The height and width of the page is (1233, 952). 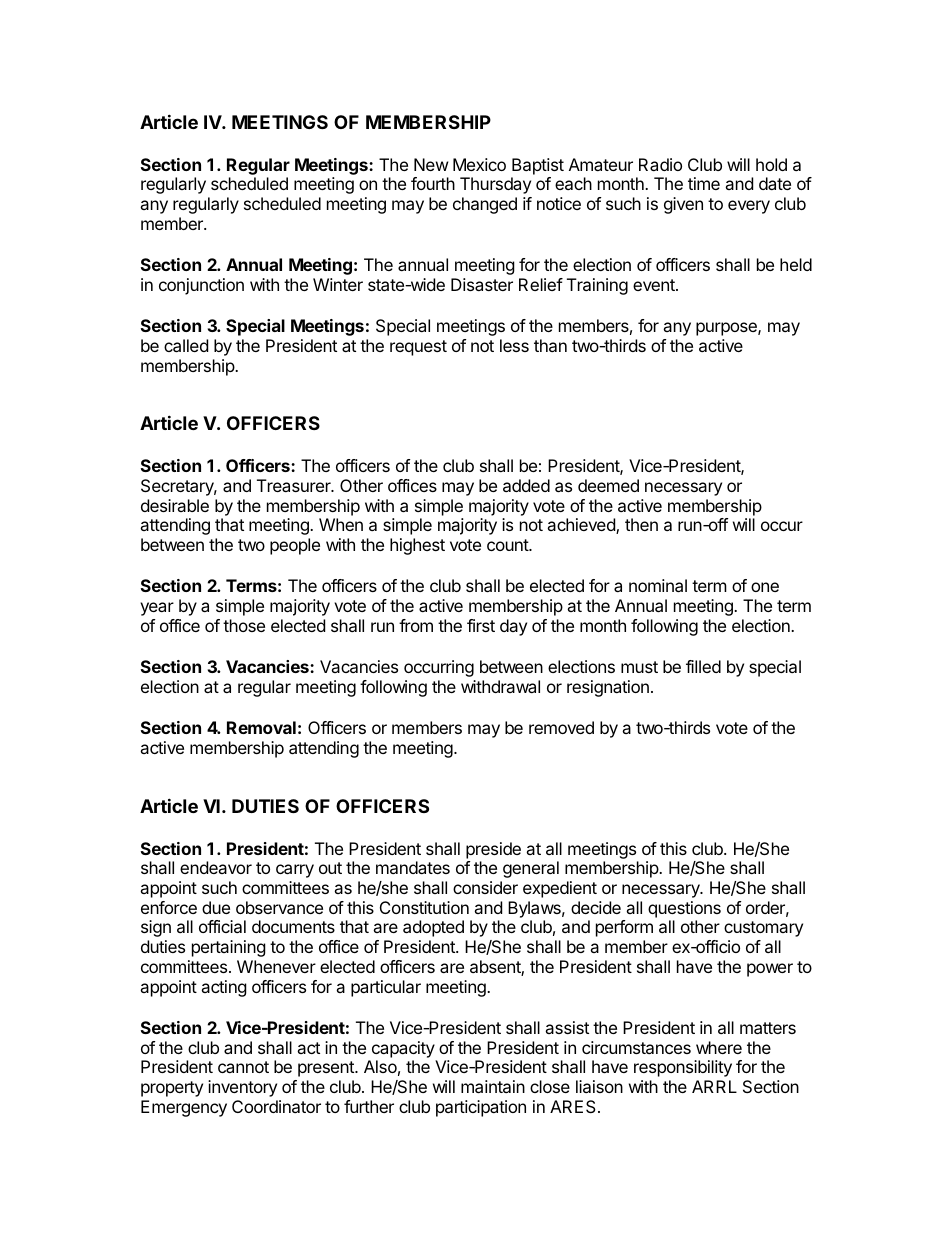 I want to click on inventory, so click(x=242, y=1088).
